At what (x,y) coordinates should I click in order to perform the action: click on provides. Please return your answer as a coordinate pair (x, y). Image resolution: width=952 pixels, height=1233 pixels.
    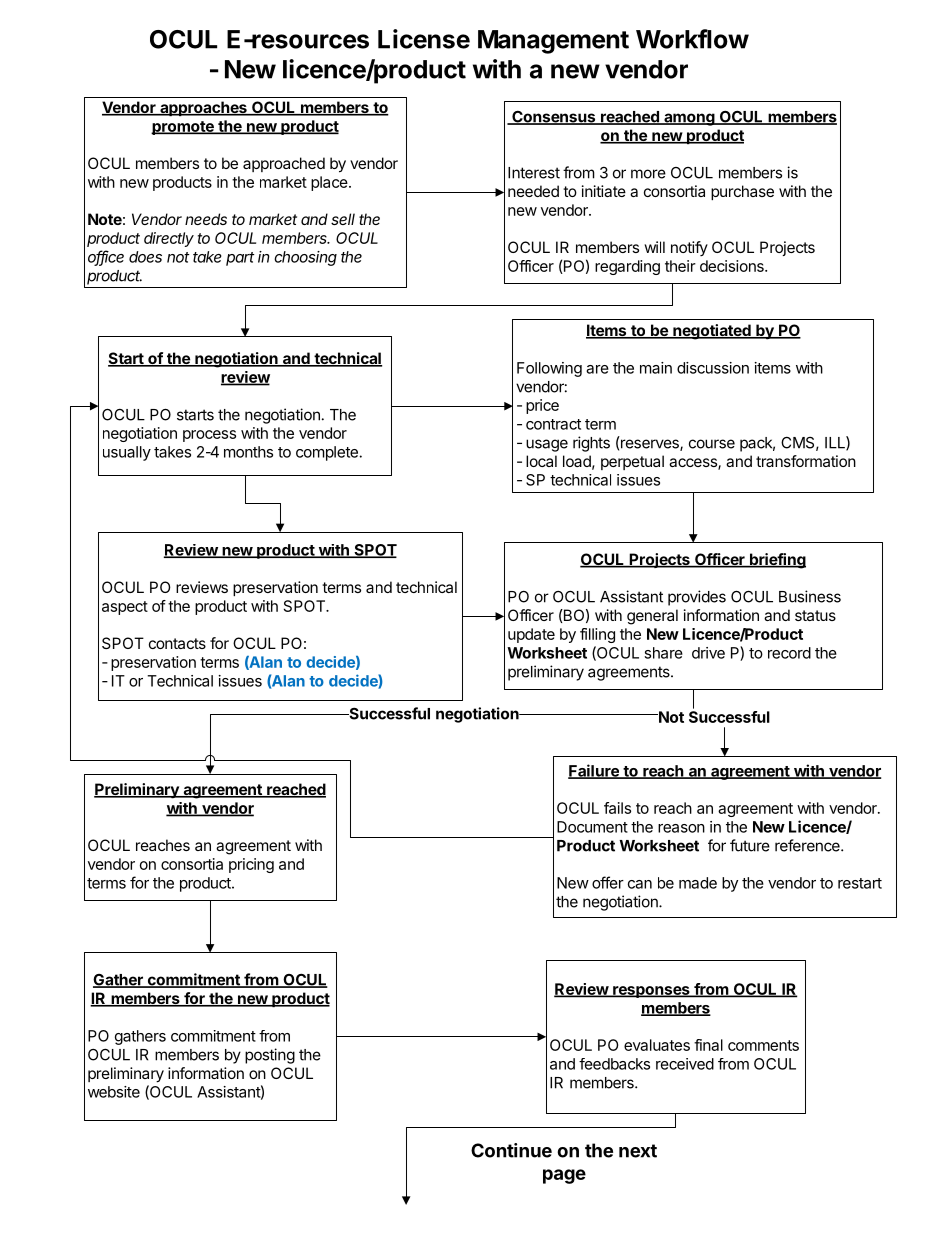
    Looking at the image, I should click on (697, 598).
